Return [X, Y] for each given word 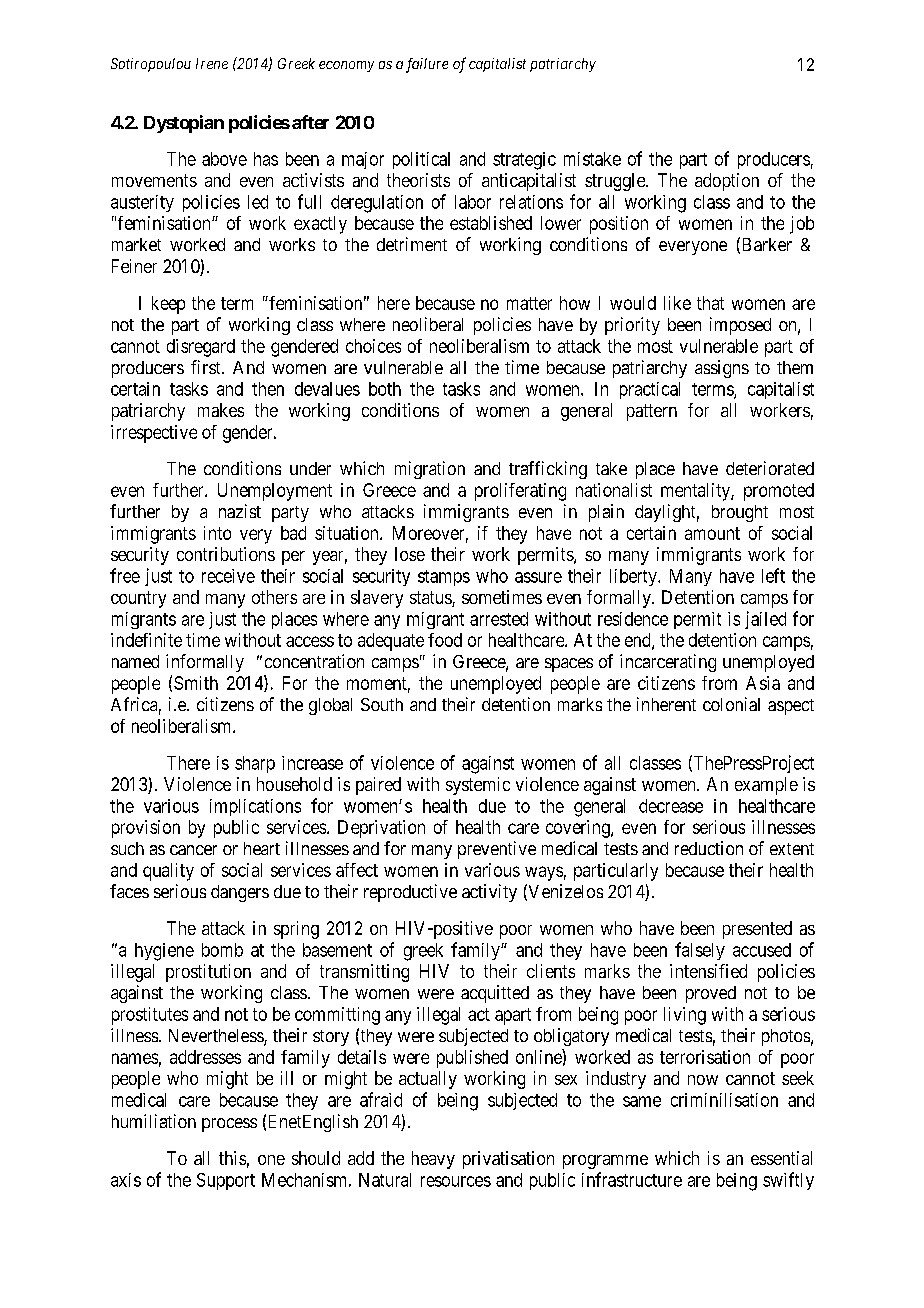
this [232, 1158]
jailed [765, 620]
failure [427, 65]
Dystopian [184, 124]
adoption [727, 182]
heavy [433, 1160]
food [445, 640]
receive [228, 576]
